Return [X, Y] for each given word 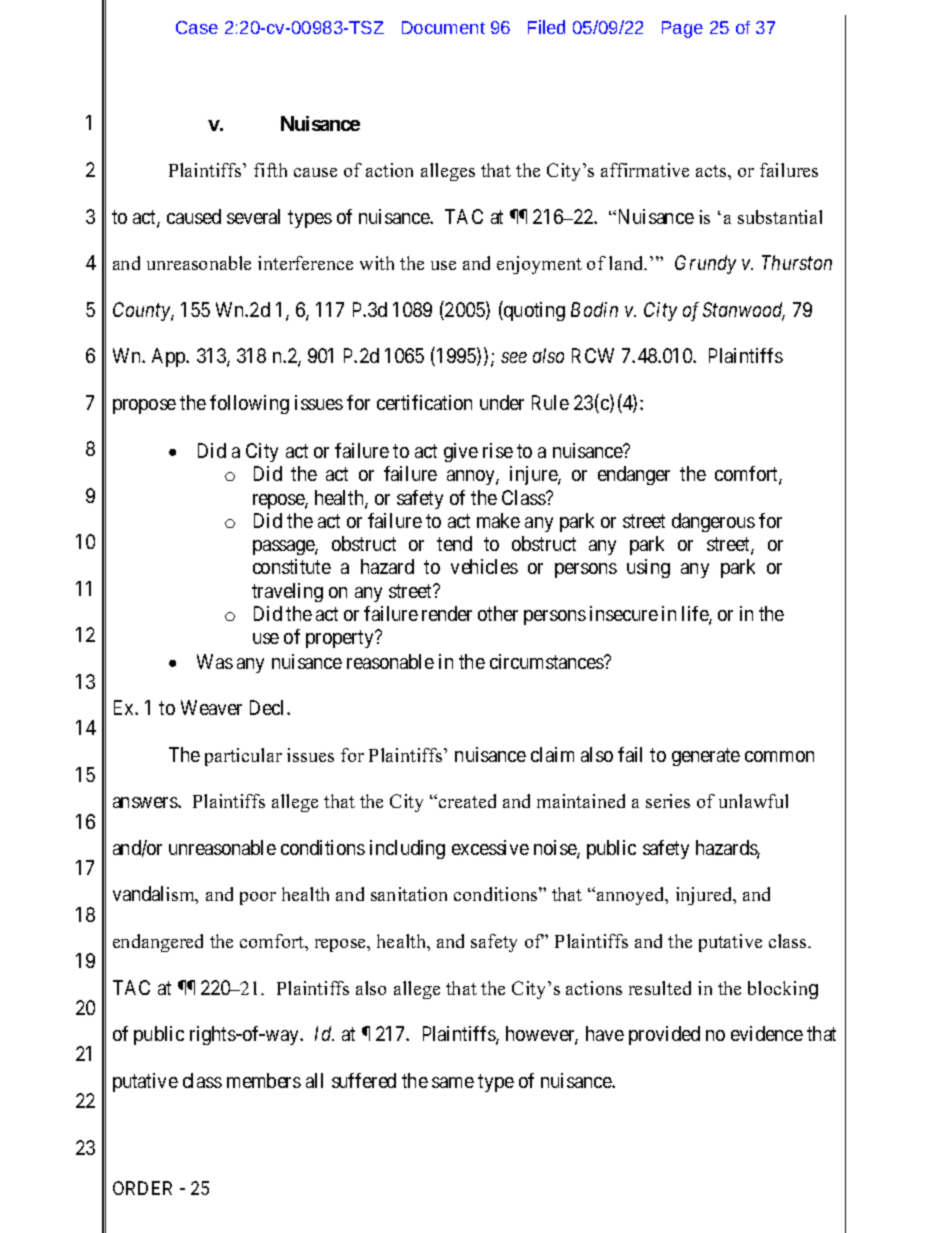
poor [258, 898]
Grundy [705, 264]
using [648, 568]
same [453, 1082]
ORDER [142, 1188]
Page [682, 29]
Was [215, 661]
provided [664, 1035]
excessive [490, 847]
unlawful [753, 801]
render [447, 613]
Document [443, 27]
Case [197, 27]
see [514, 357]
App [170, 357]
